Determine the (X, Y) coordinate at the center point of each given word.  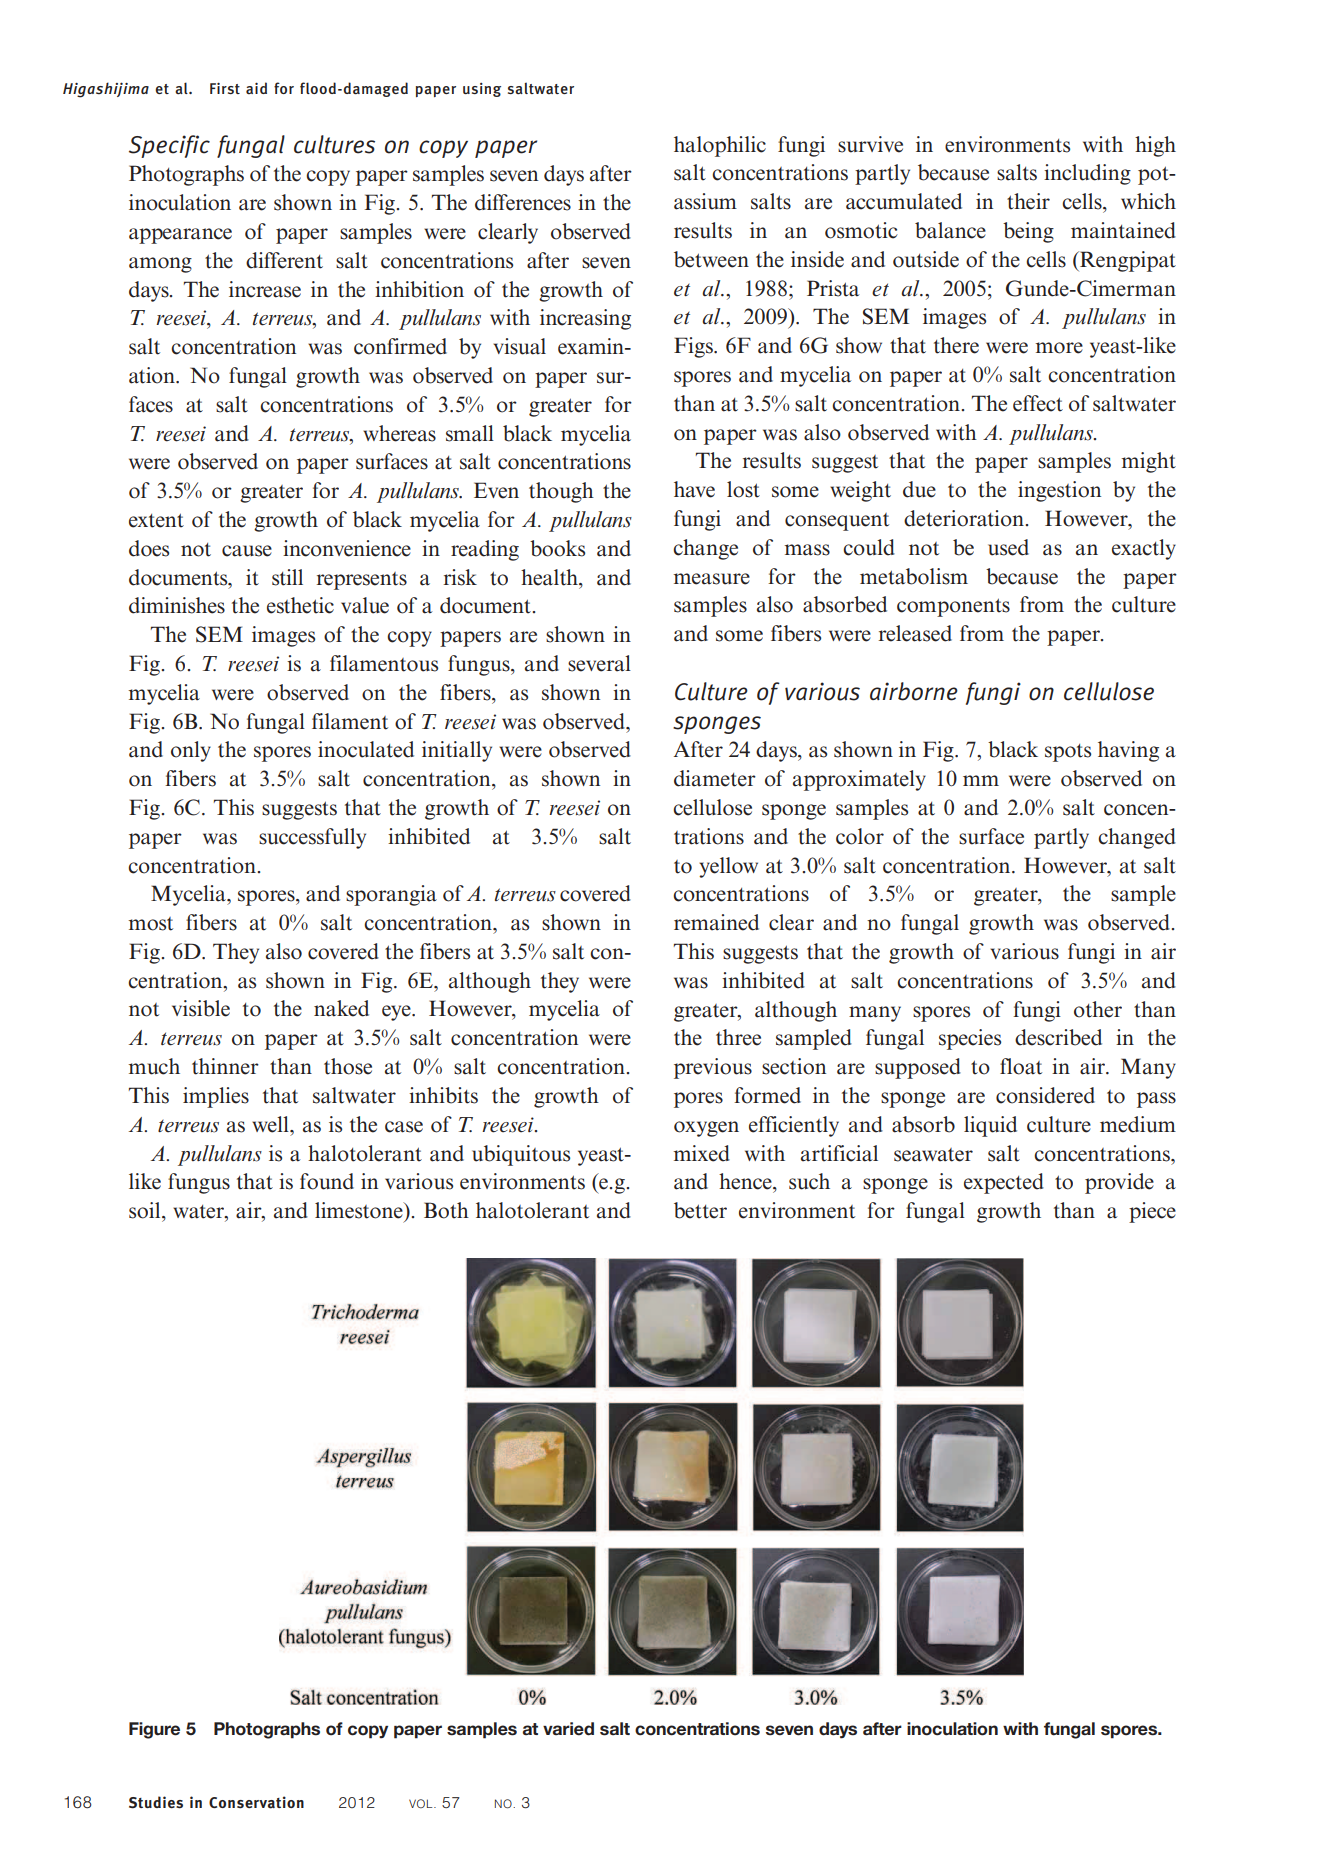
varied (568, 1729)
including (1087, 174)
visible (201, 1008)
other (1098, 1009)
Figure (154, 1730)
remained (716, 922)
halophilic (720, 146)
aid (256, 88)
